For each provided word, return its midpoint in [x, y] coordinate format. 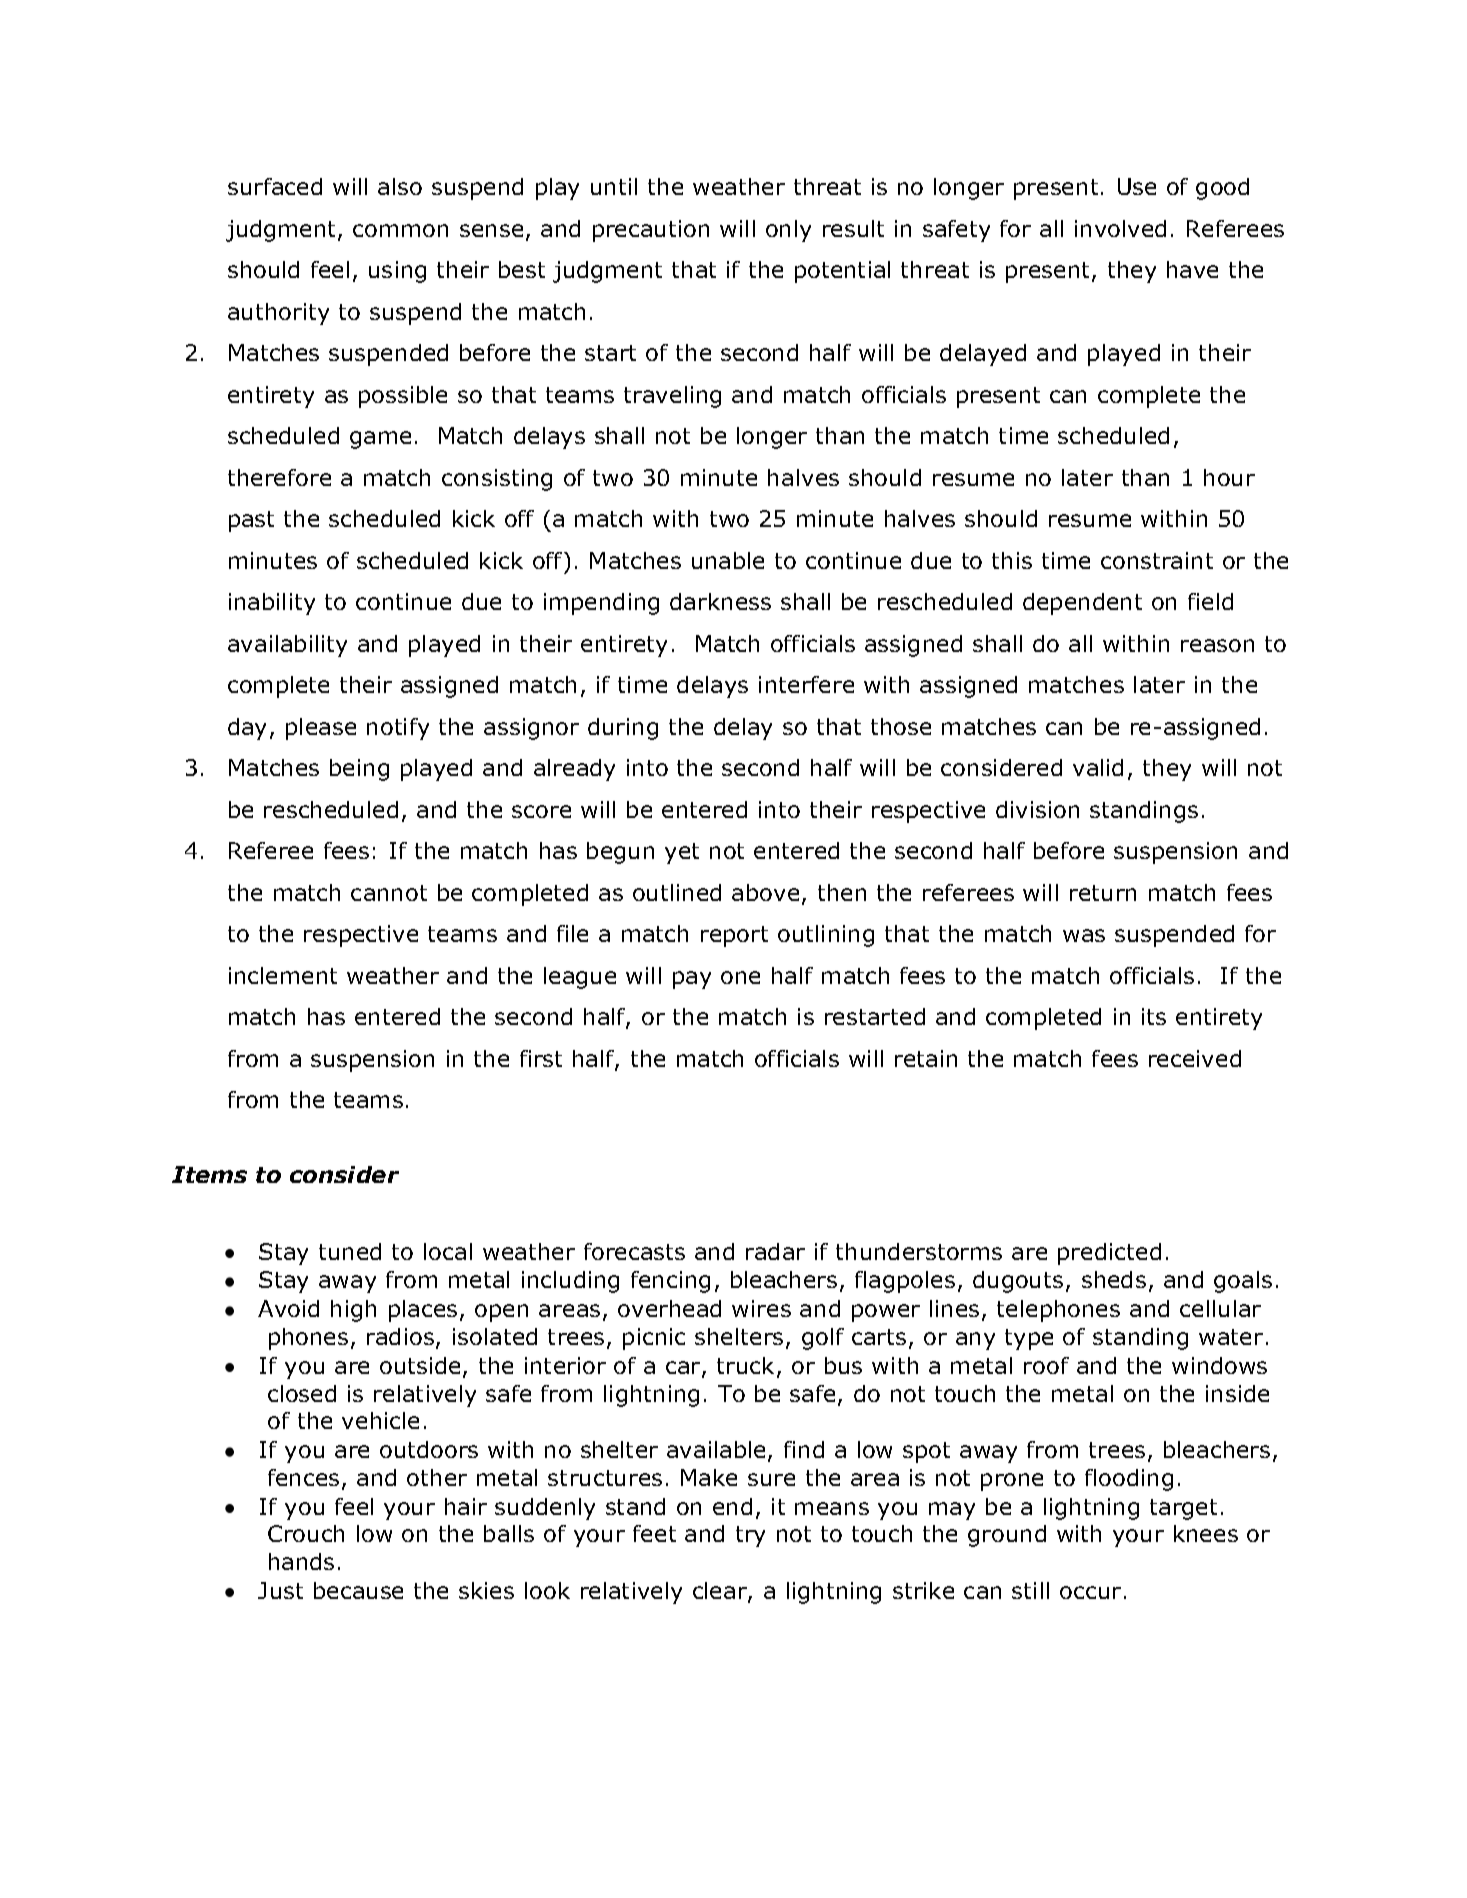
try [750, 1536]
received [1195, 1058]
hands [301, 1561]
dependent [1082, 604]
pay [692, 980]
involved [1120, 228]
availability [287, 646]
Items [209, 1174]
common [400, 230]
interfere [806, 684]
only [788, 231]
